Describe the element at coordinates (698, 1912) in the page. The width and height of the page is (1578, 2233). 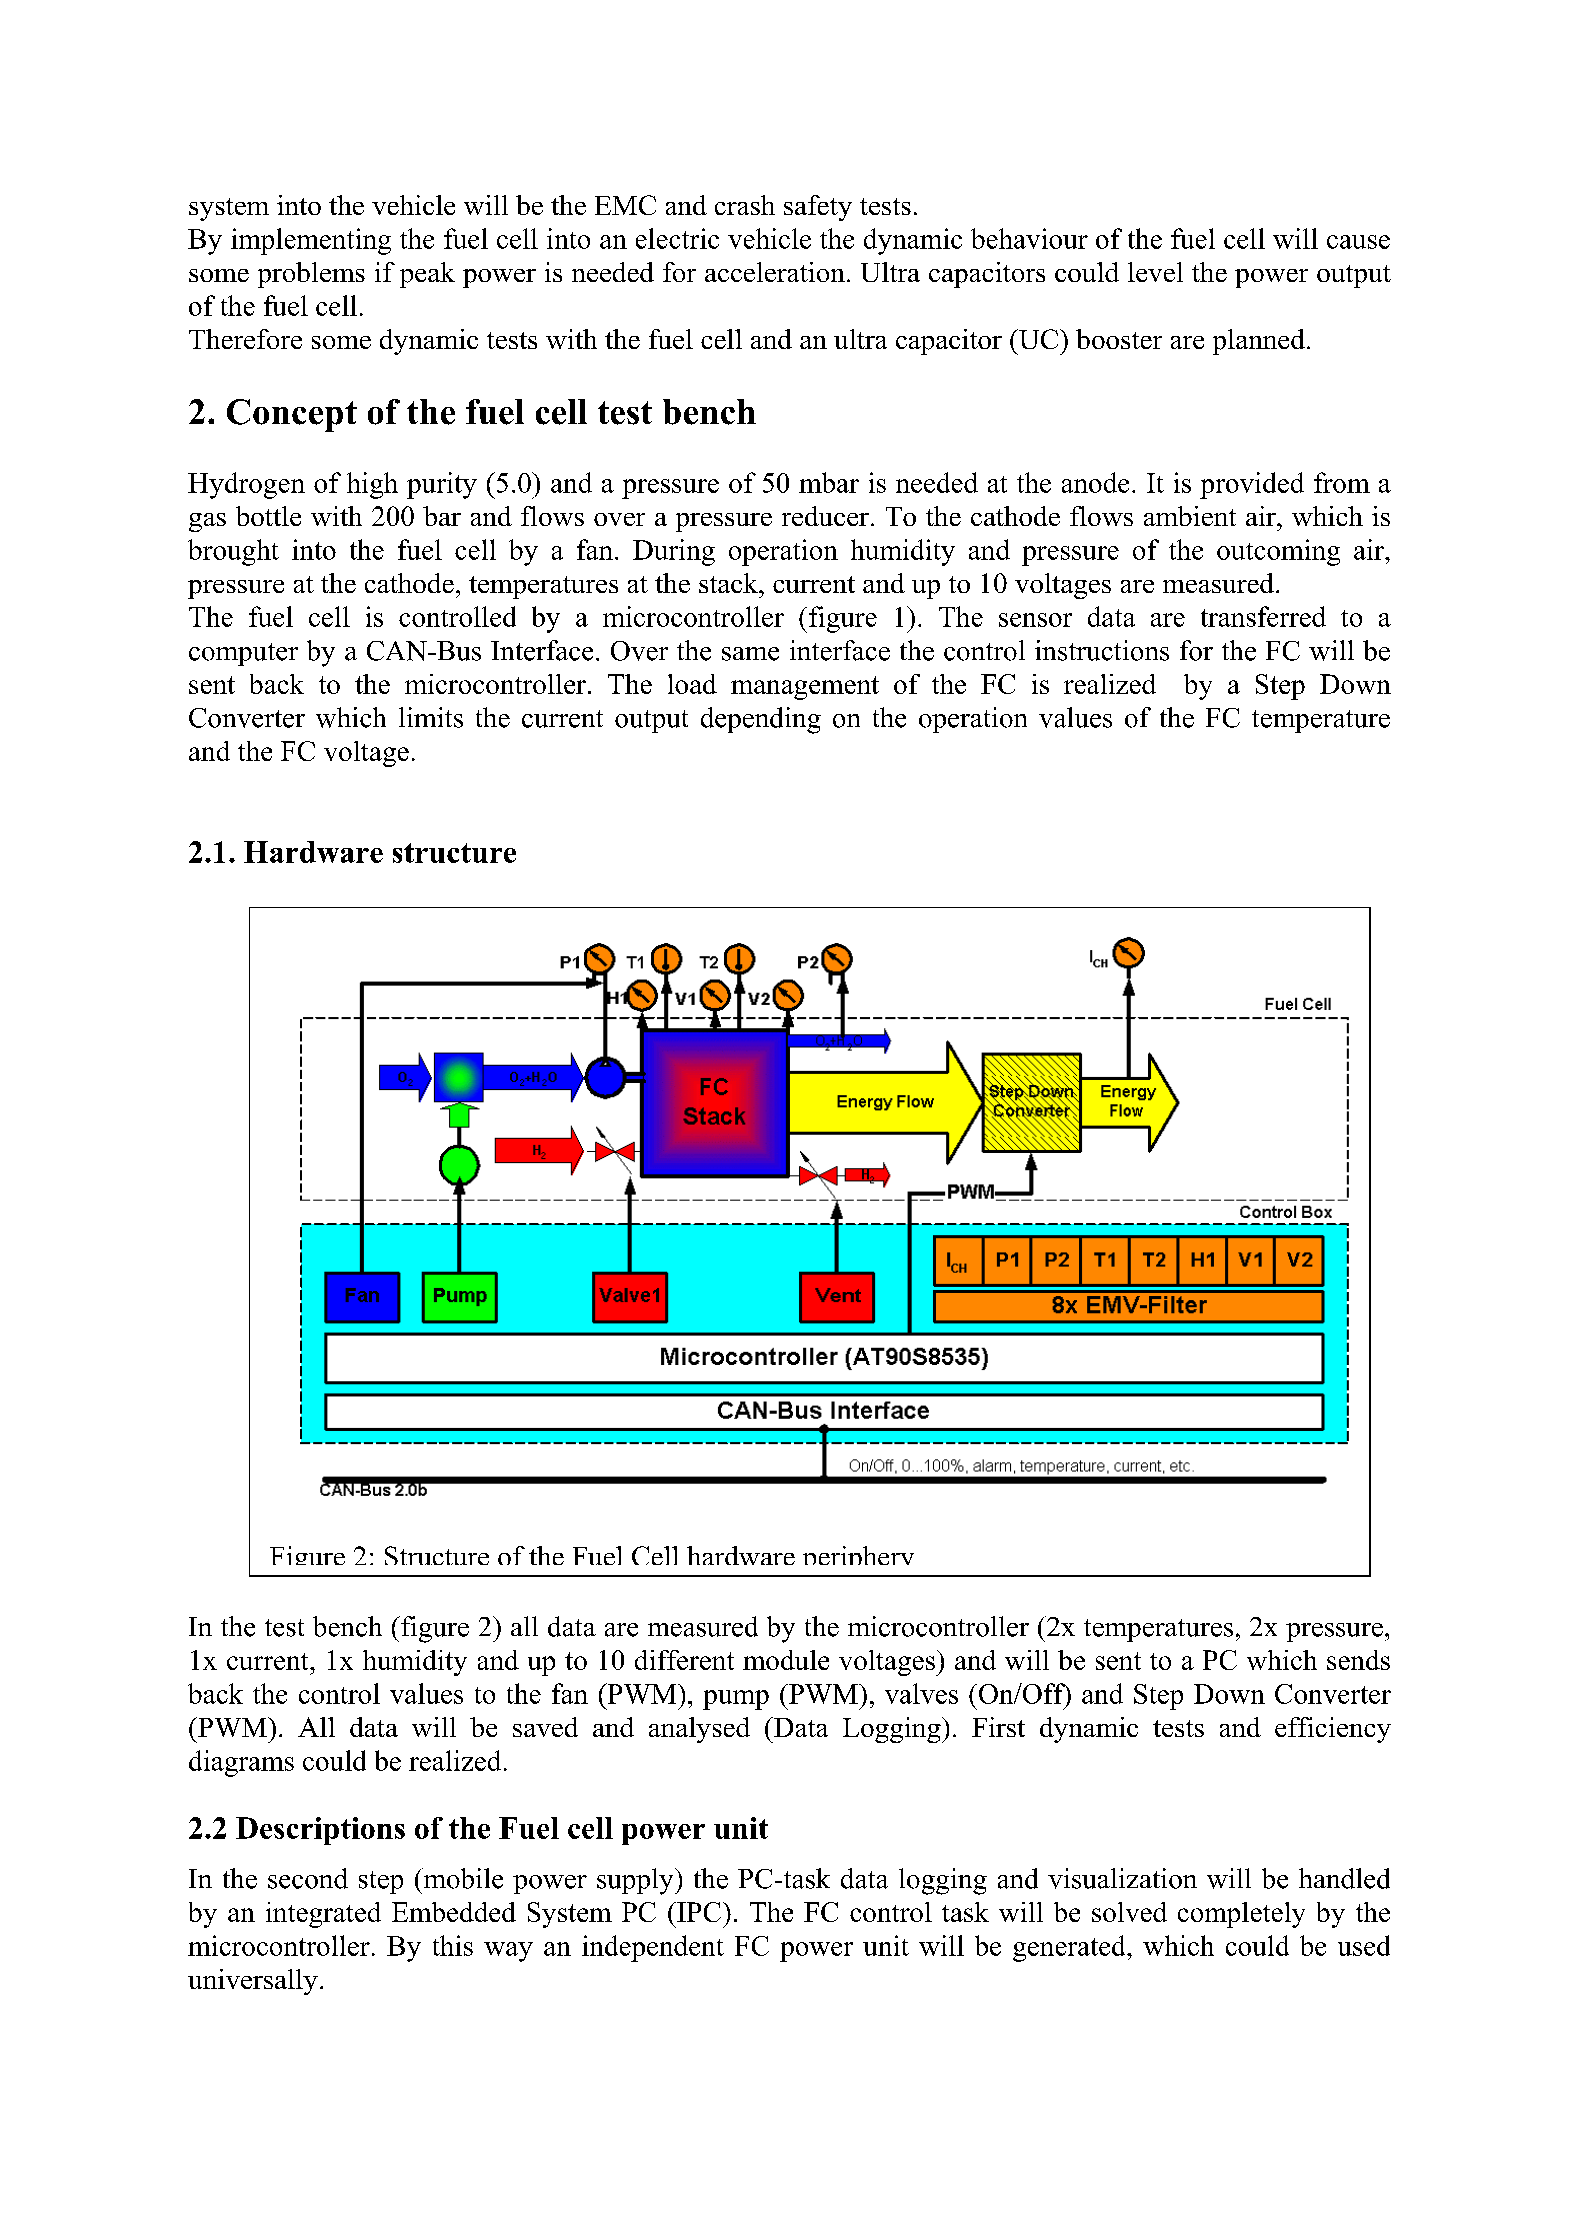
I see `IPC` at that location.
